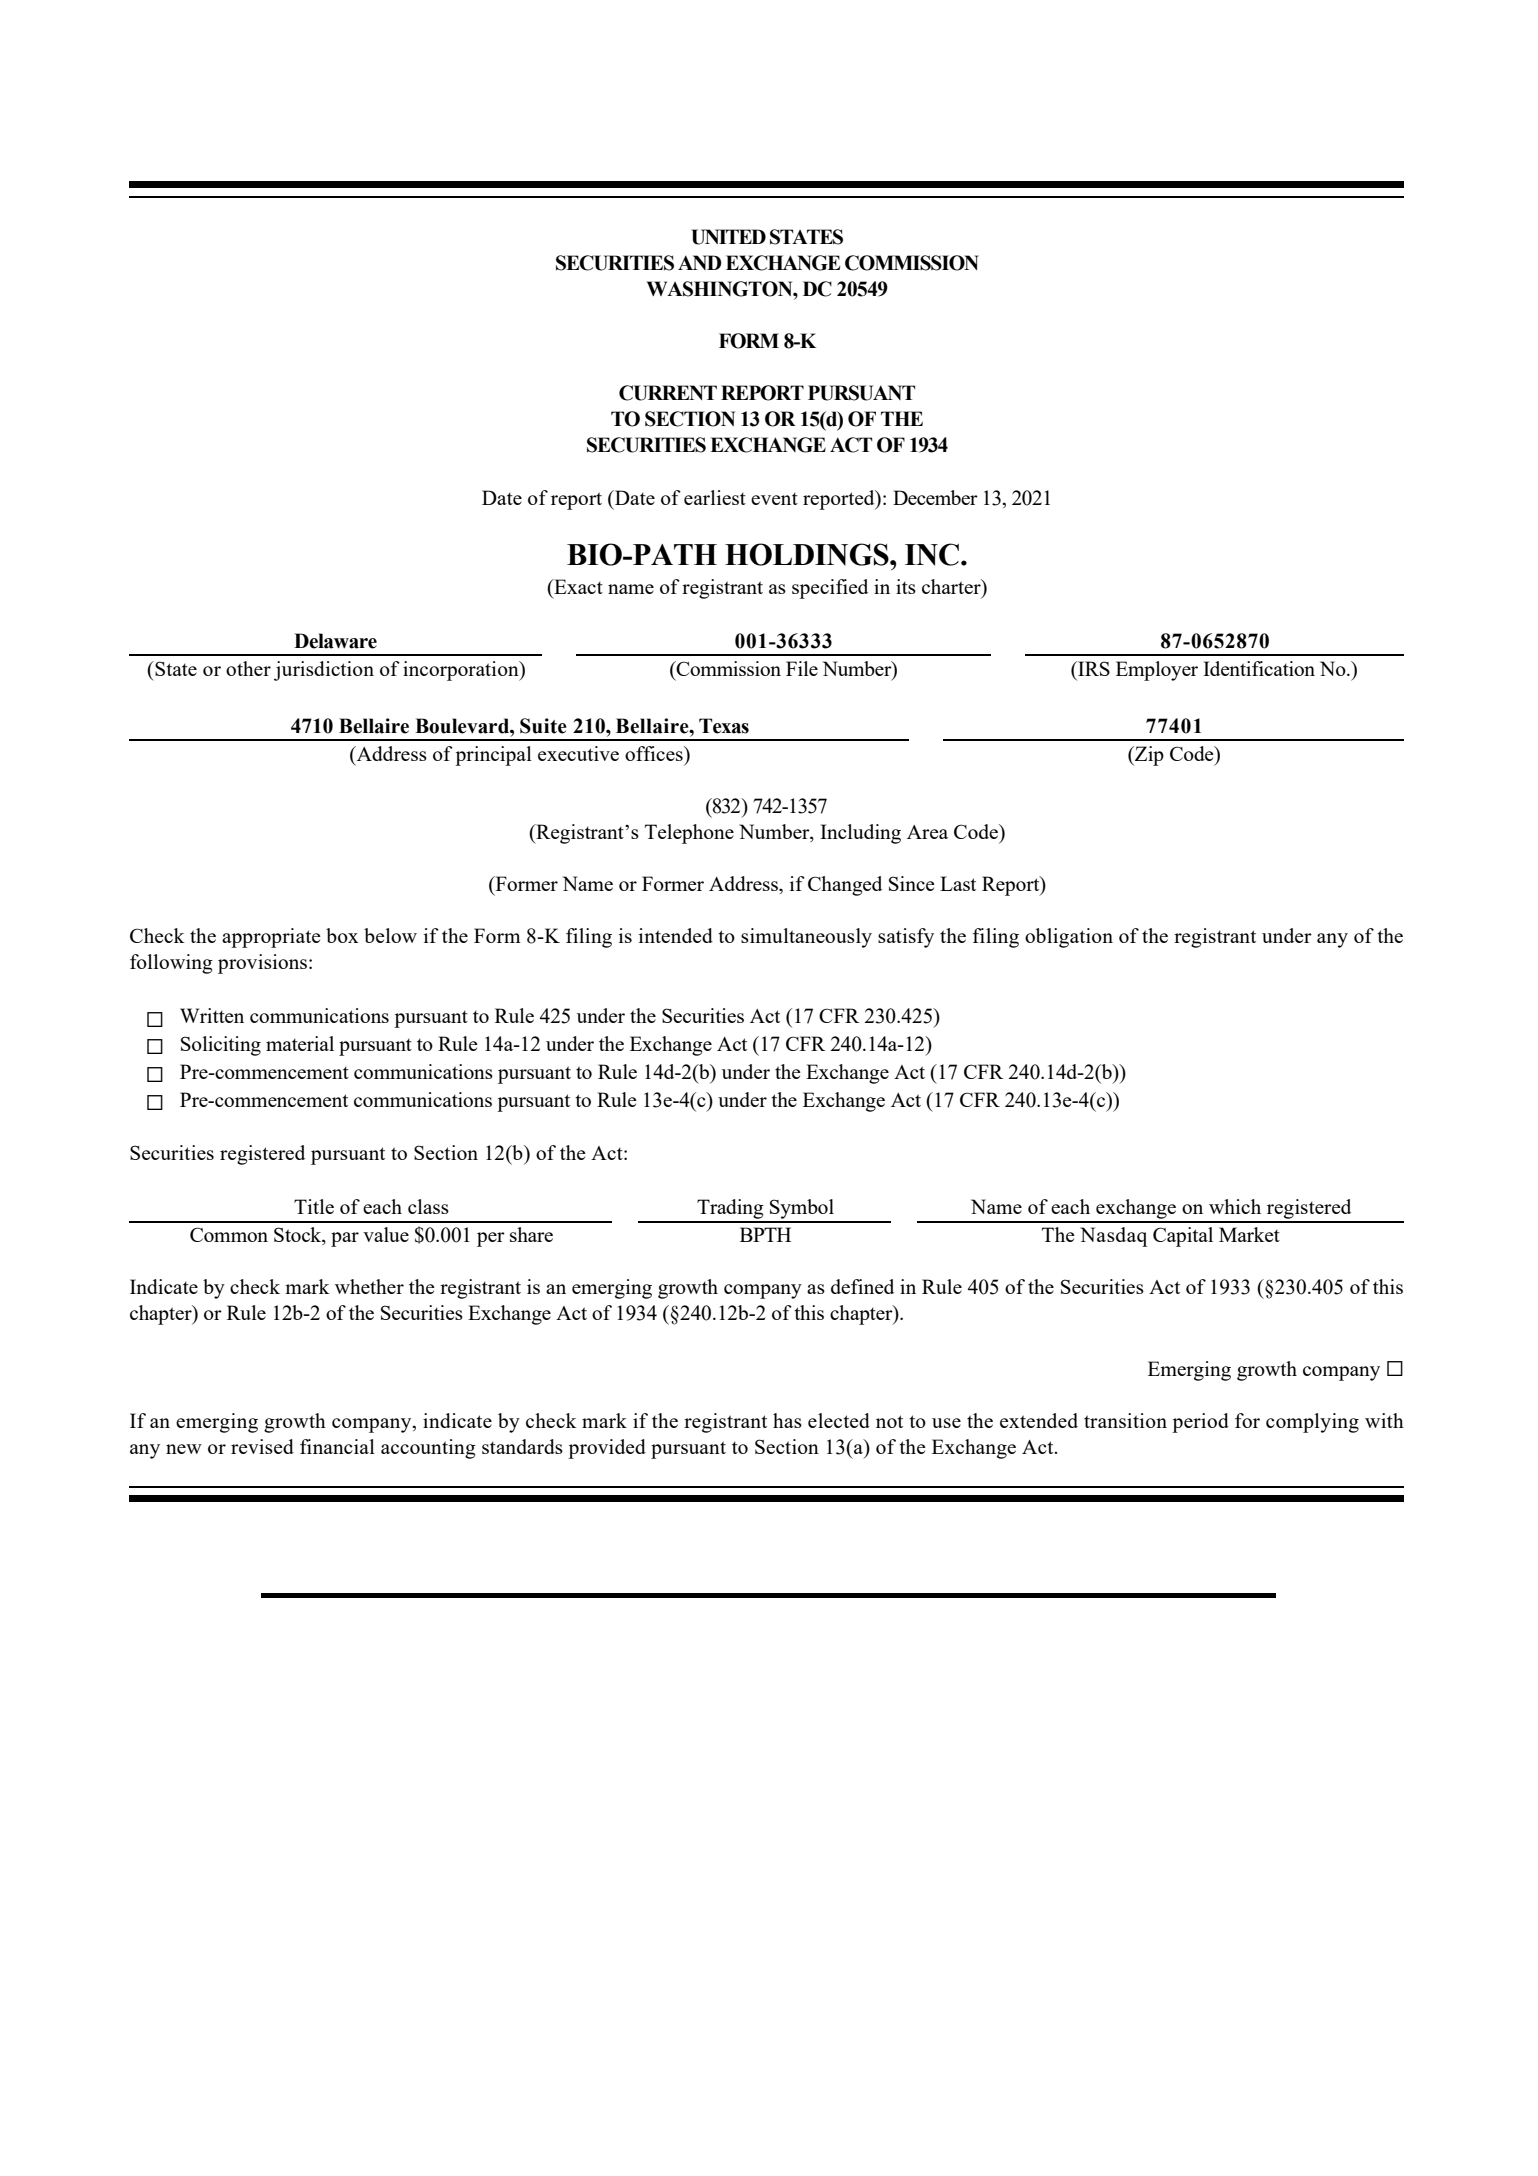 This document has width=1538, height=2176. I want to click on Including, so click(860, 834).
